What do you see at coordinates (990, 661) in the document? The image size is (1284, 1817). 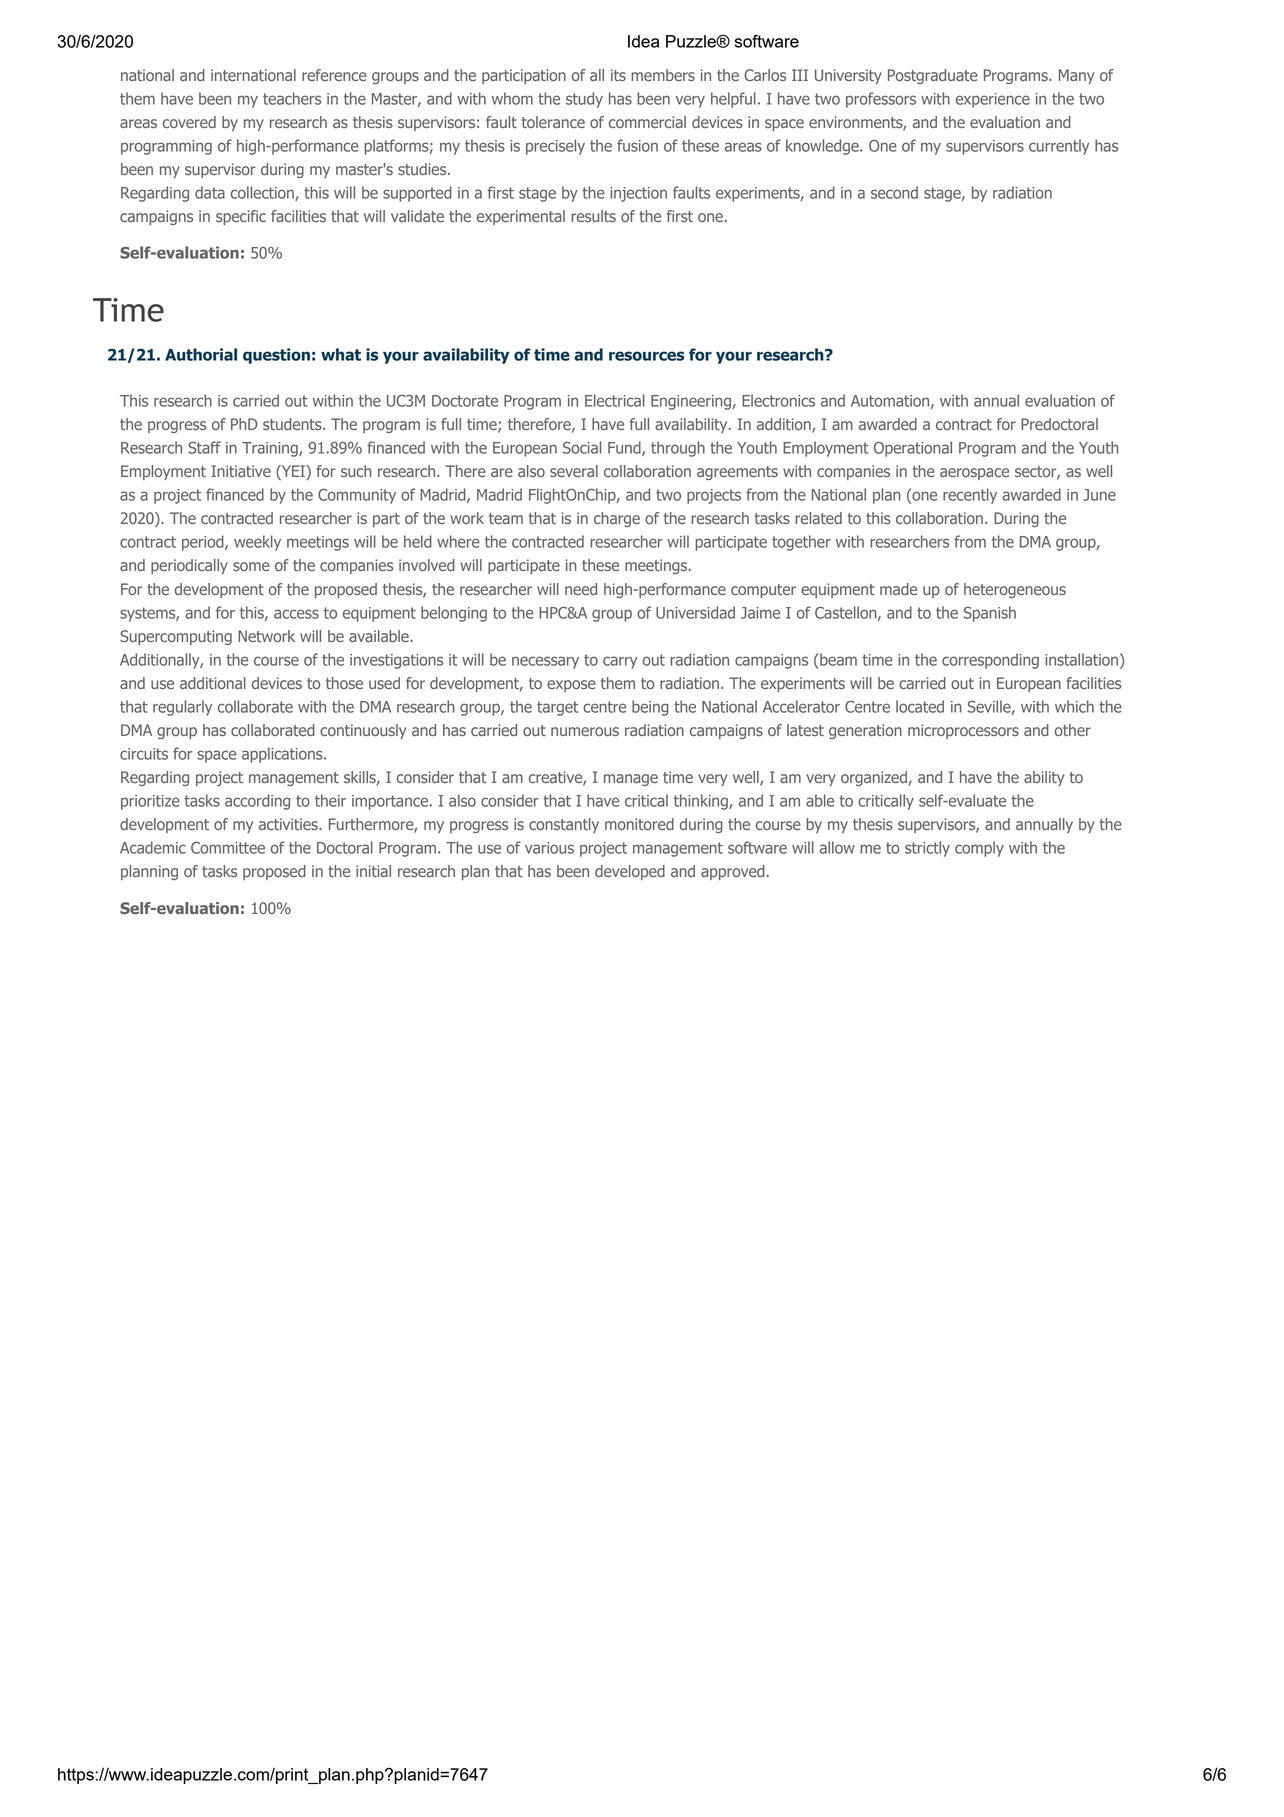 I see `corresponding` at bounding box center [990, 661].
